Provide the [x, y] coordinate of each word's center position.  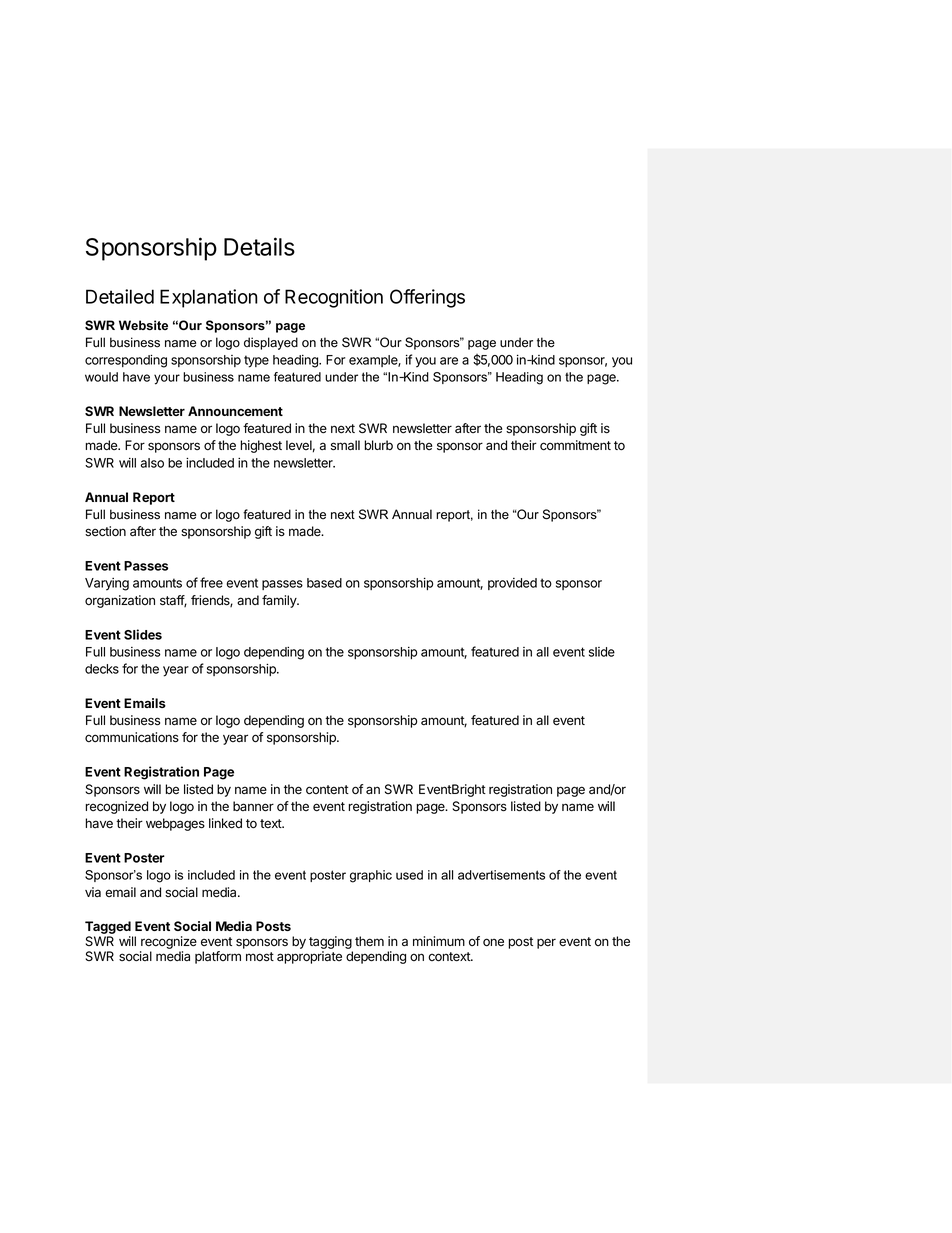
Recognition [334, 298]
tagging [331, 944]
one [493, 942]
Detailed [120, 296]
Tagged [109, 929]
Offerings [427, 298]
